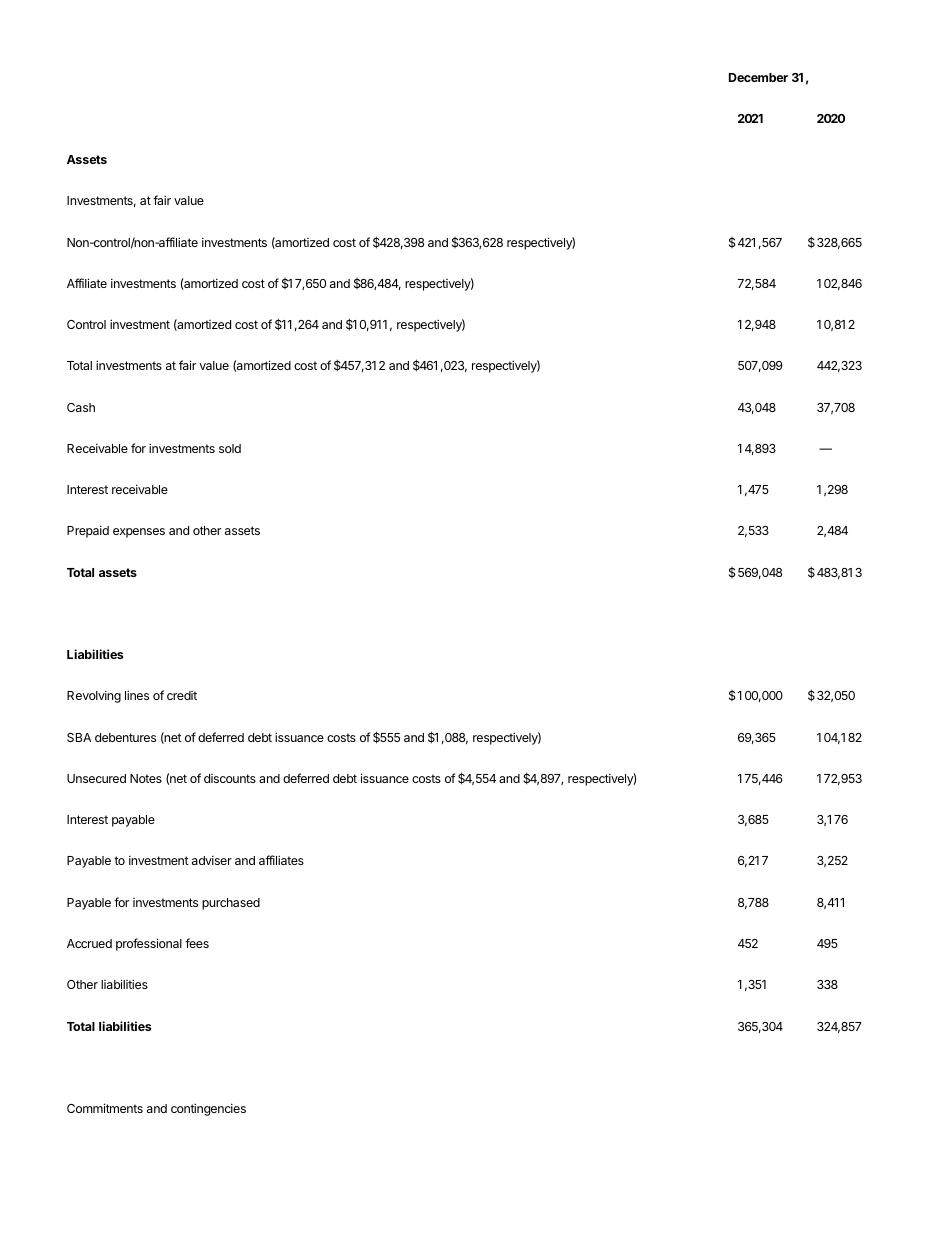 This screenshot has height=1233, width=952. What do you see at coordinates (81, 407) in the screenshot?
I see `Cash` at bounding box center [81, 407].
